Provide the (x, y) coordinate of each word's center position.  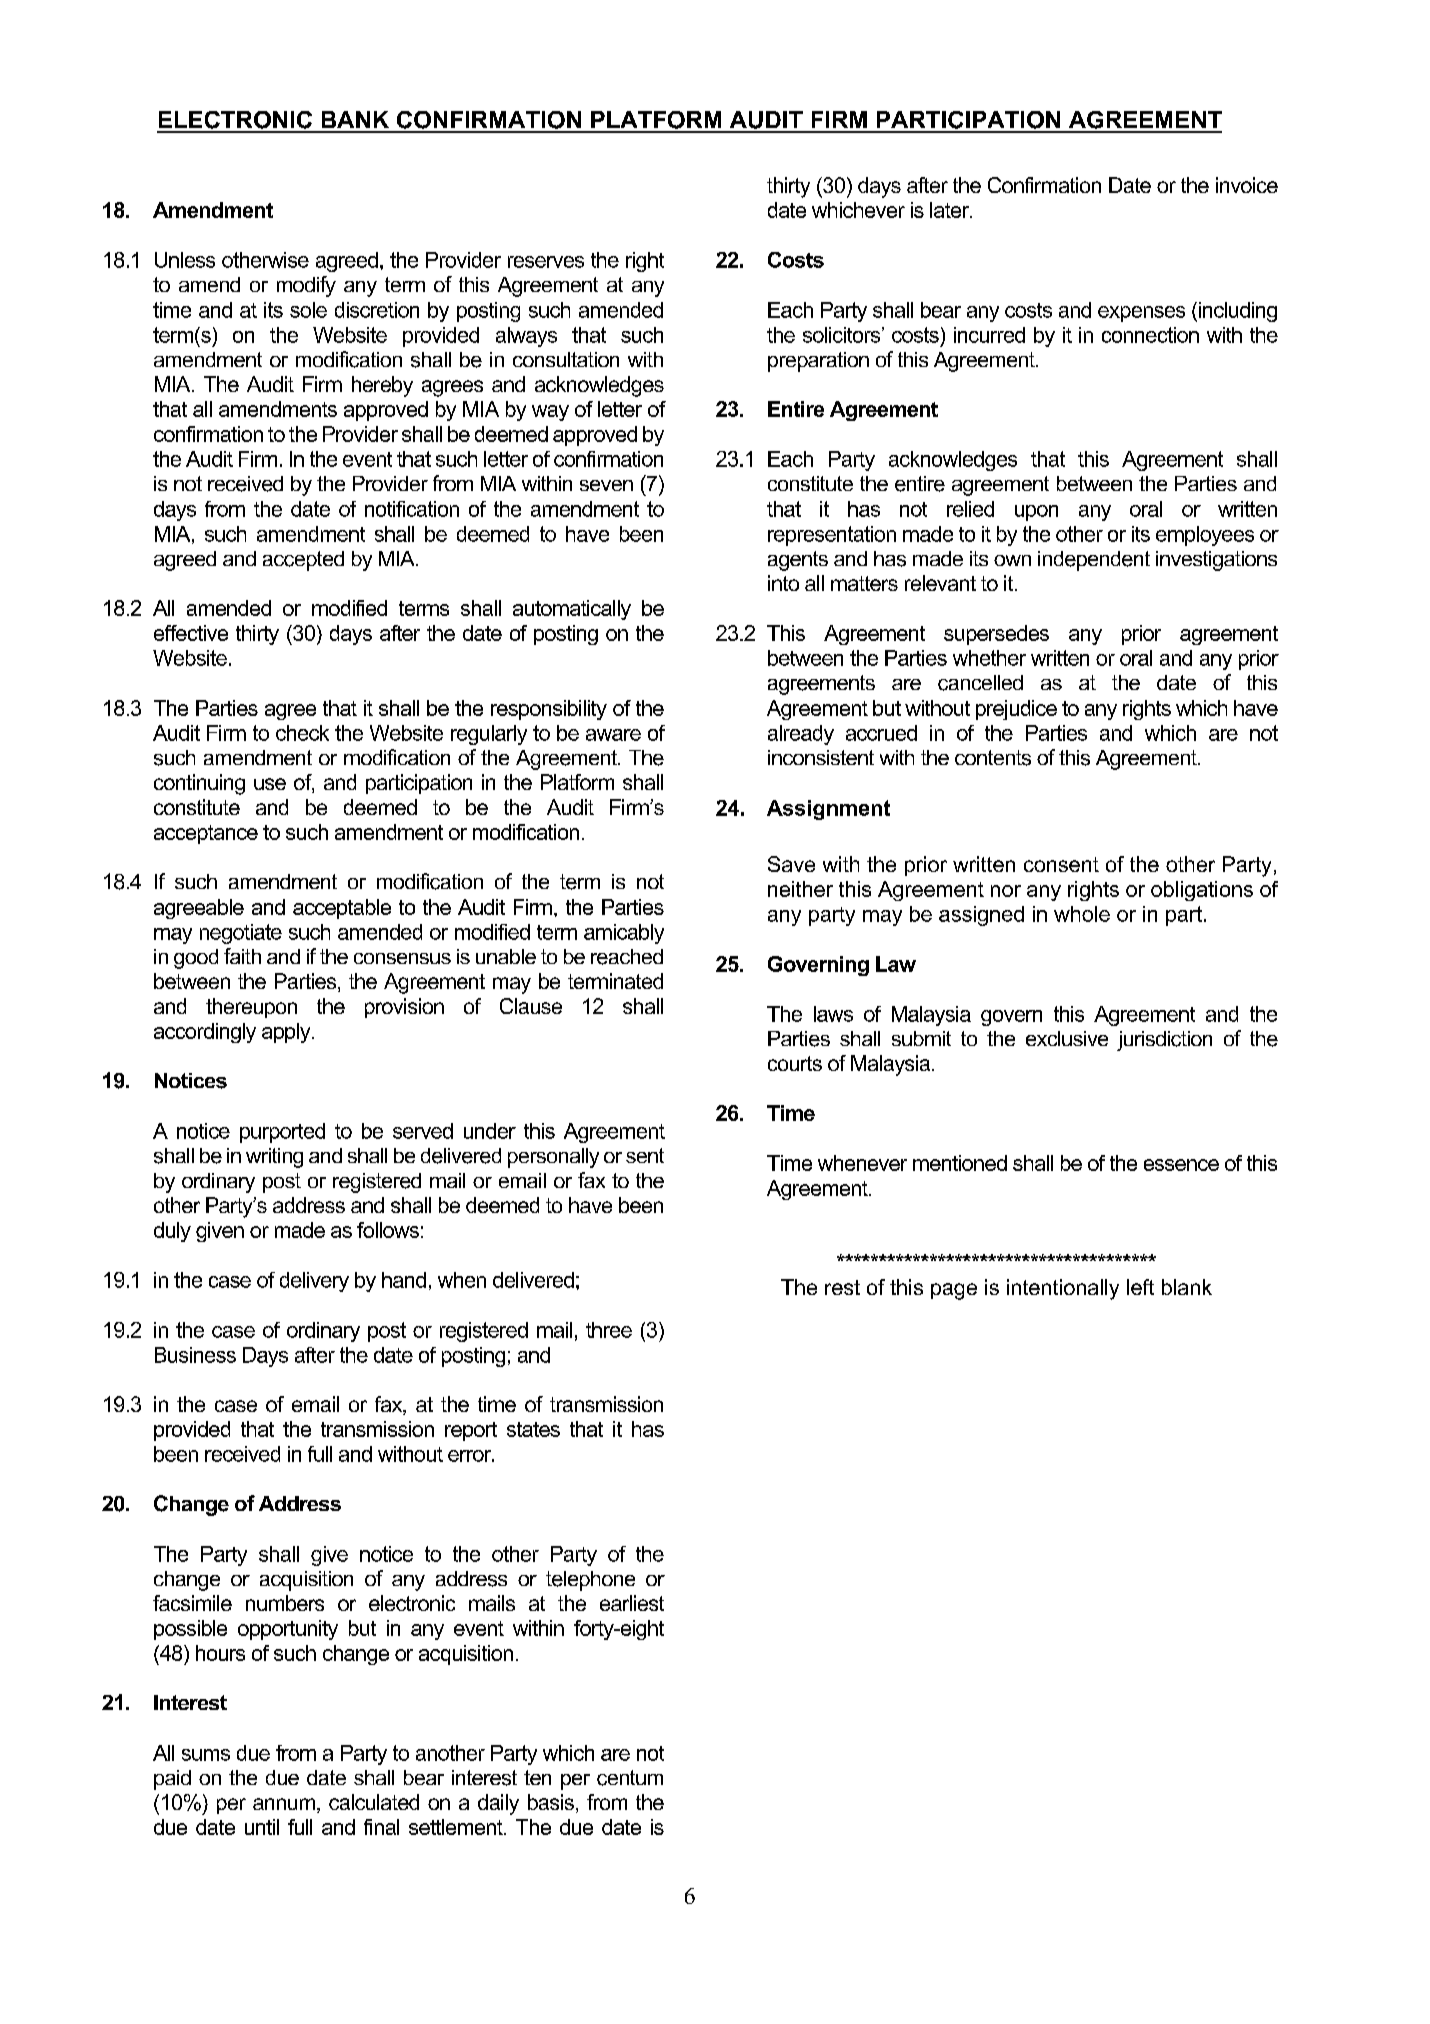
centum (630, 1778)
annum (284, 1804)
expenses (1141, 314)
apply (287, 1033)
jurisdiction (1164, 1041)
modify (306, 286)
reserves (546, 262)
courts (795, 1063)
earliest (632, 1603)
